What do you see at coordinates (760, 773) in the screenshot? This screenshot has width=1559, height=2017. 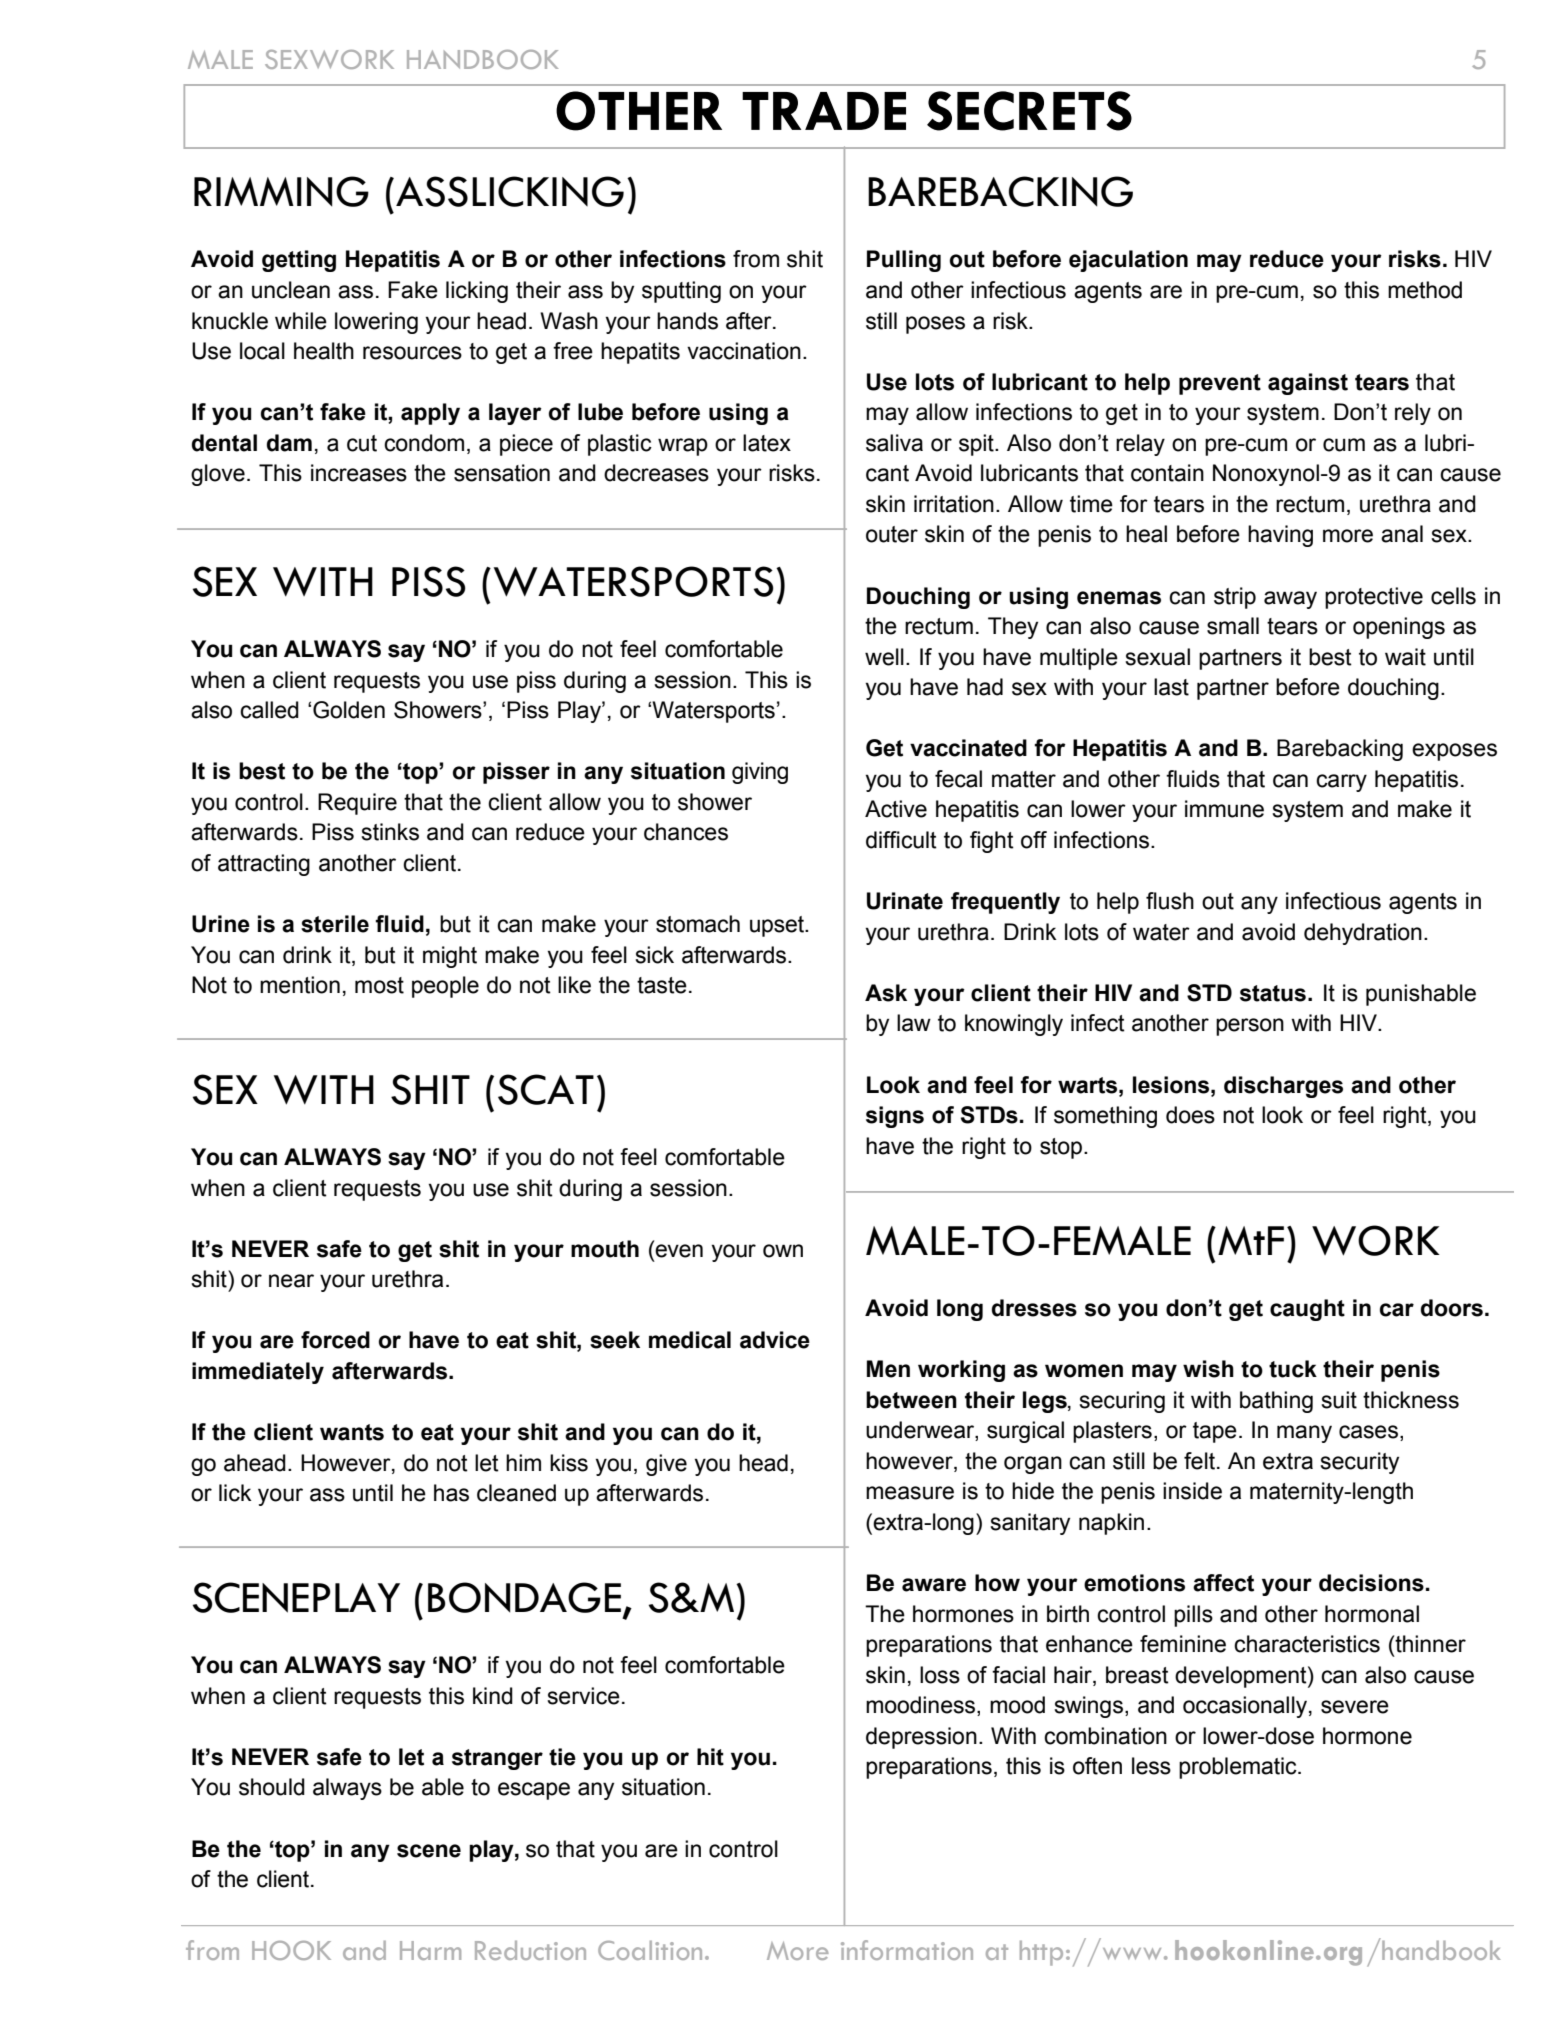 I see `giving` at bounding box center [760, 773].
